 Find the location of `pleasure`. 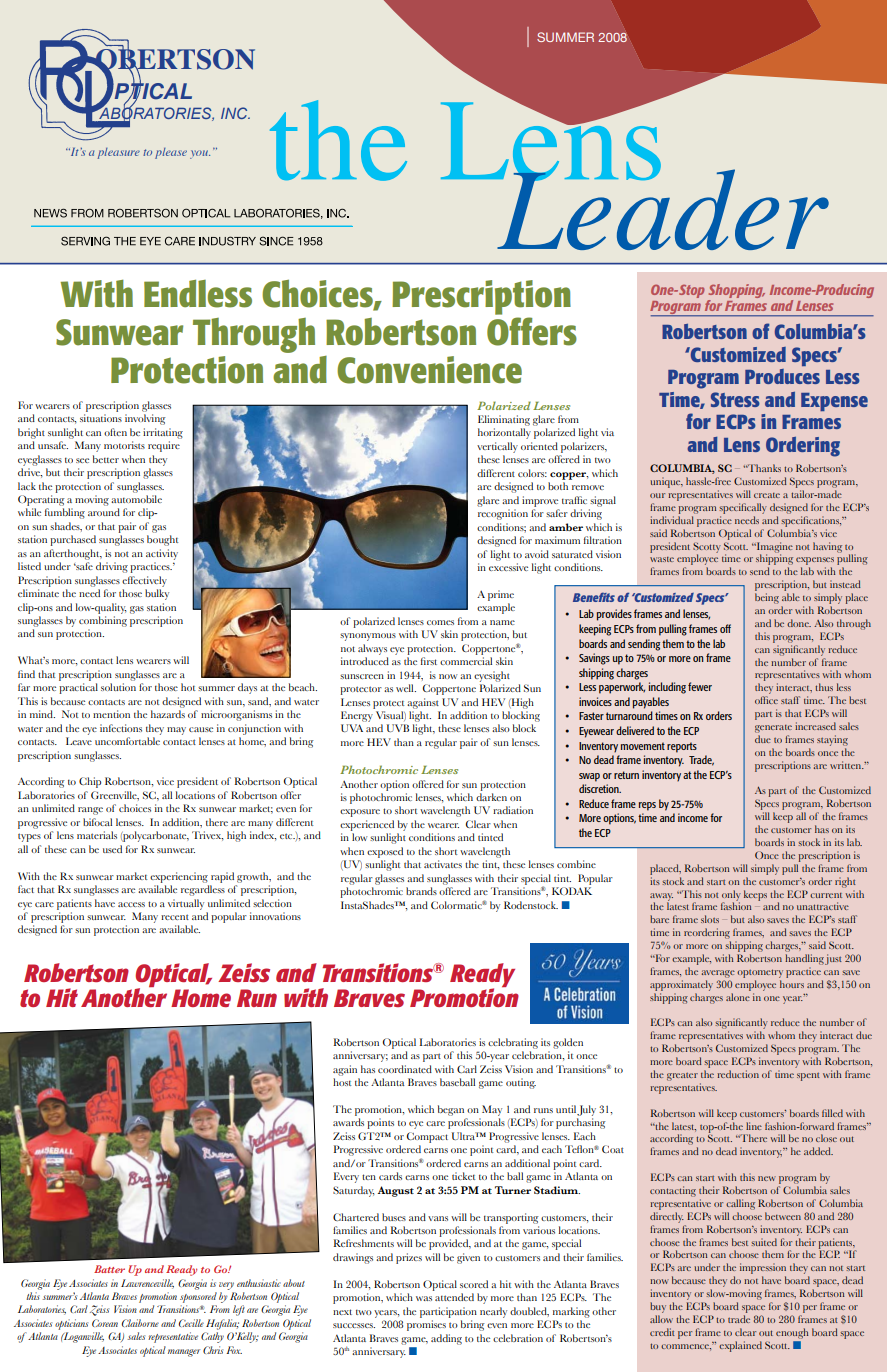

pleasure is located at coordinates (118, 153).
